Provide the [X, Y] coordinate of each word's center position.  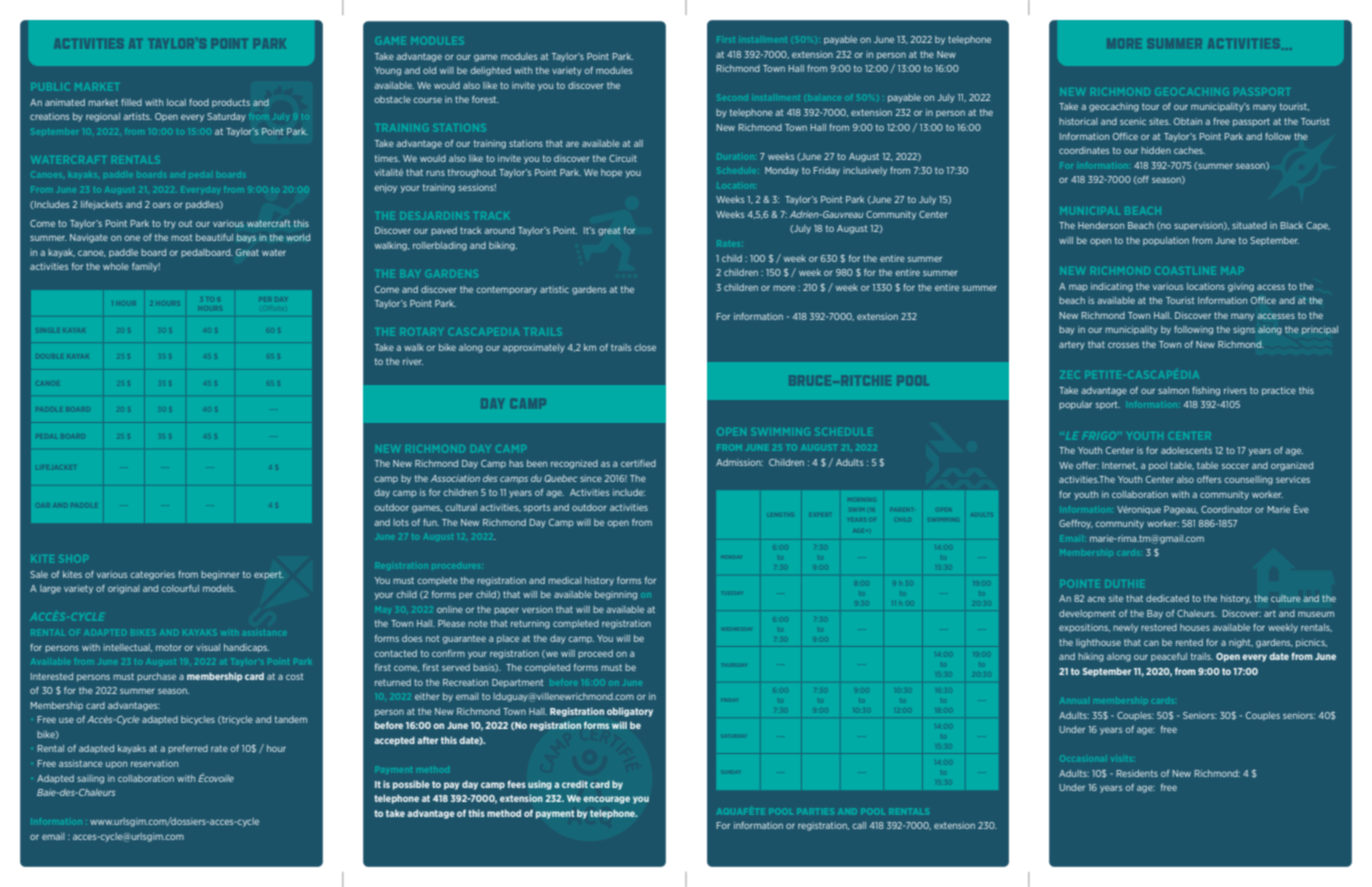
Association [455, 478]
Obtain [1188, 121]
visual [208, 647]
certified [638, 463]
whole [116, 266]
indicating [1112, 287]
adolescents [1186, 450]
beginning [616, 595]
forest [485, 99]
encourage [606, 800]
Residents [1137, 773]
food [199, 102]
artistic [554, 289]
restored [1159, 627]
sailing [90, 779]
